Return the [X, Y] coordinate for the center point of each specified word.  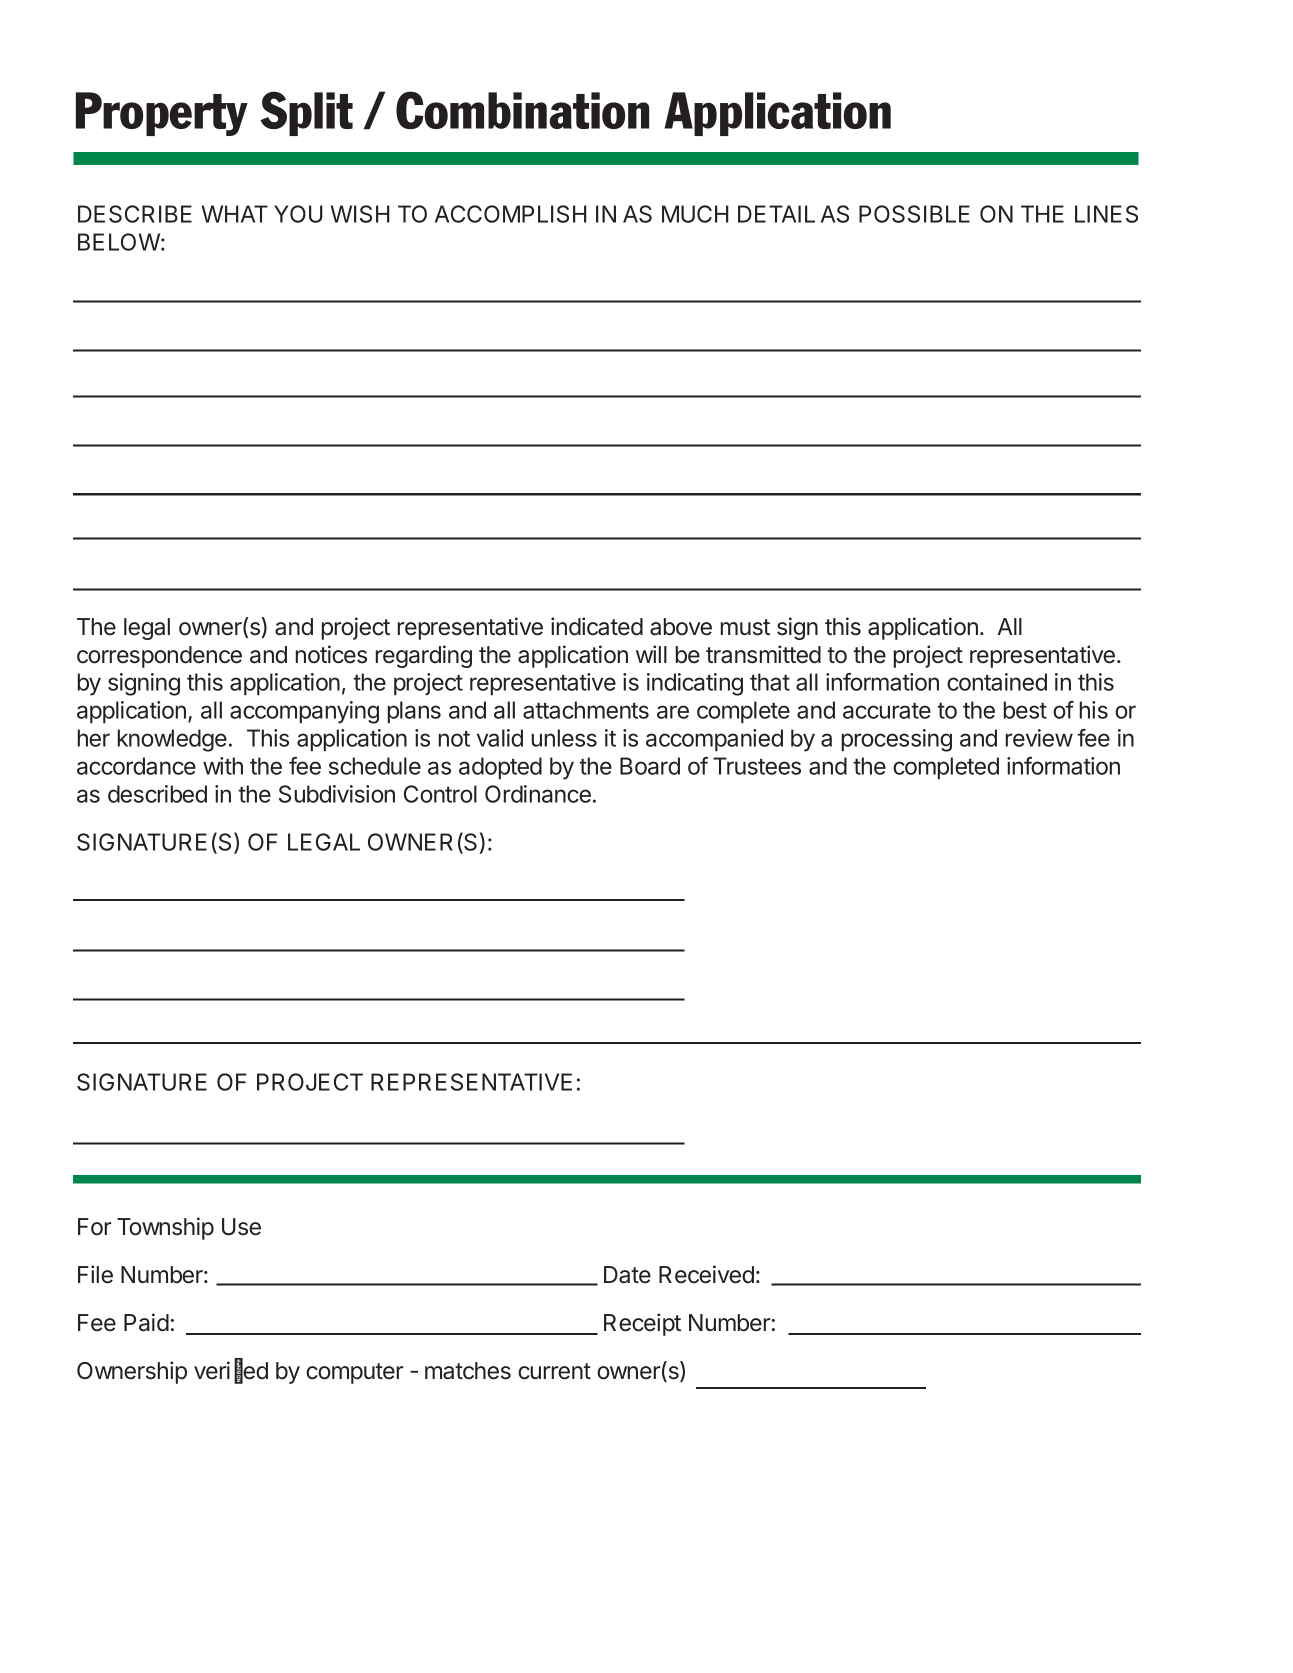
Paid [146, 1322]
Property [162, 114]
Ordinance [538, 794]
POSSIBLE [914, 214]
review [1039, 738]
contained [997, 682]
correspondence [159, 657]
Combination [522, 110]
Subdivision [337, 794]
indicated [597, 626]
